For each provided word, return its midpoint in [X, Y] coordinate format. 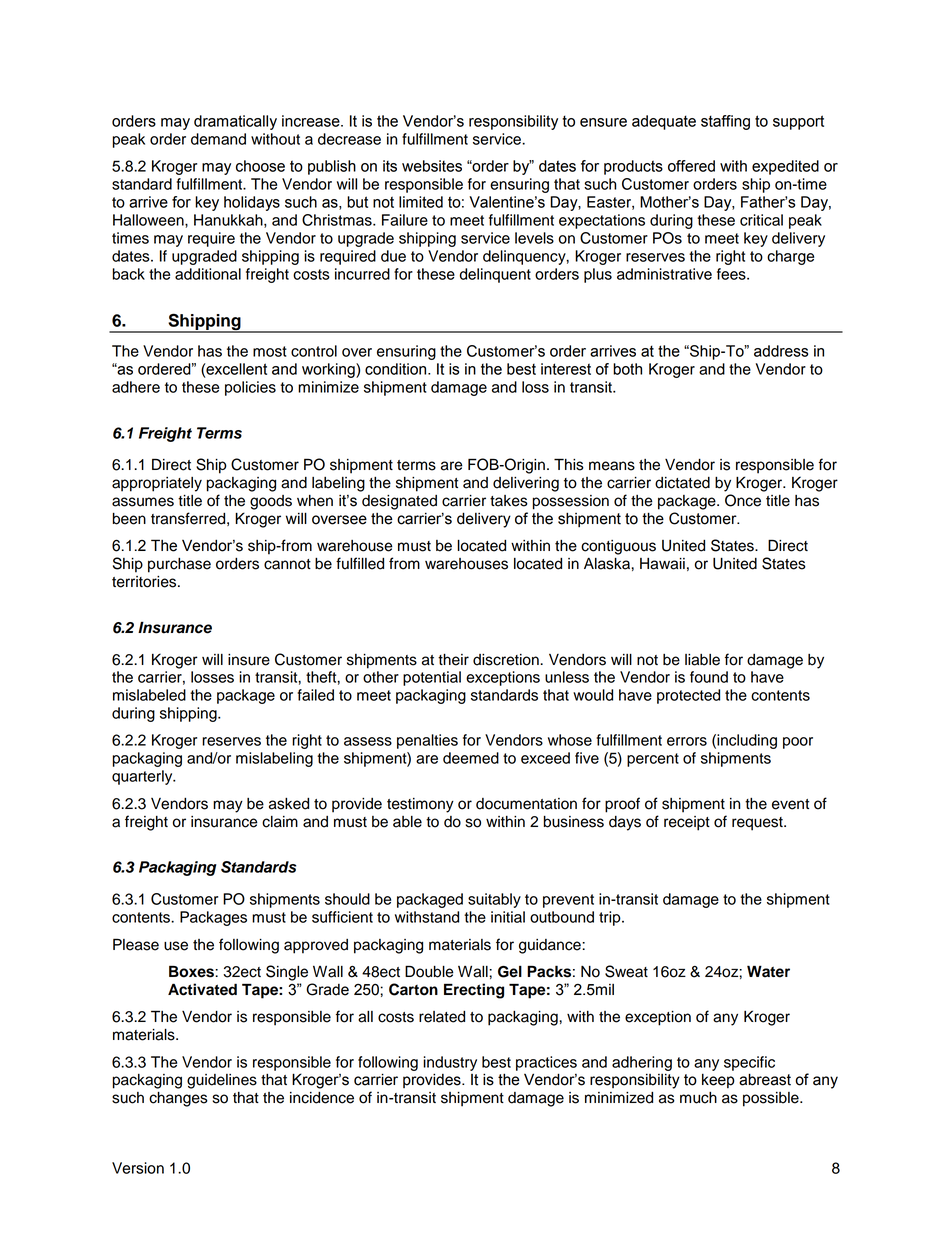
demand [218, 139]
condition [397, 369]
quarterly [143, 777]
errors [687, 741]
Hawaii [662, 564]
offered [691, 166]
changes [178, 1099]
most [270, 351]
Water [768, 971]
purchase [179, 565]
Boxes [192, 971]
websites [432, 166]
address [781, 351]
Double [429, 971]
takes [509, 501]
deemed [471, 758]
